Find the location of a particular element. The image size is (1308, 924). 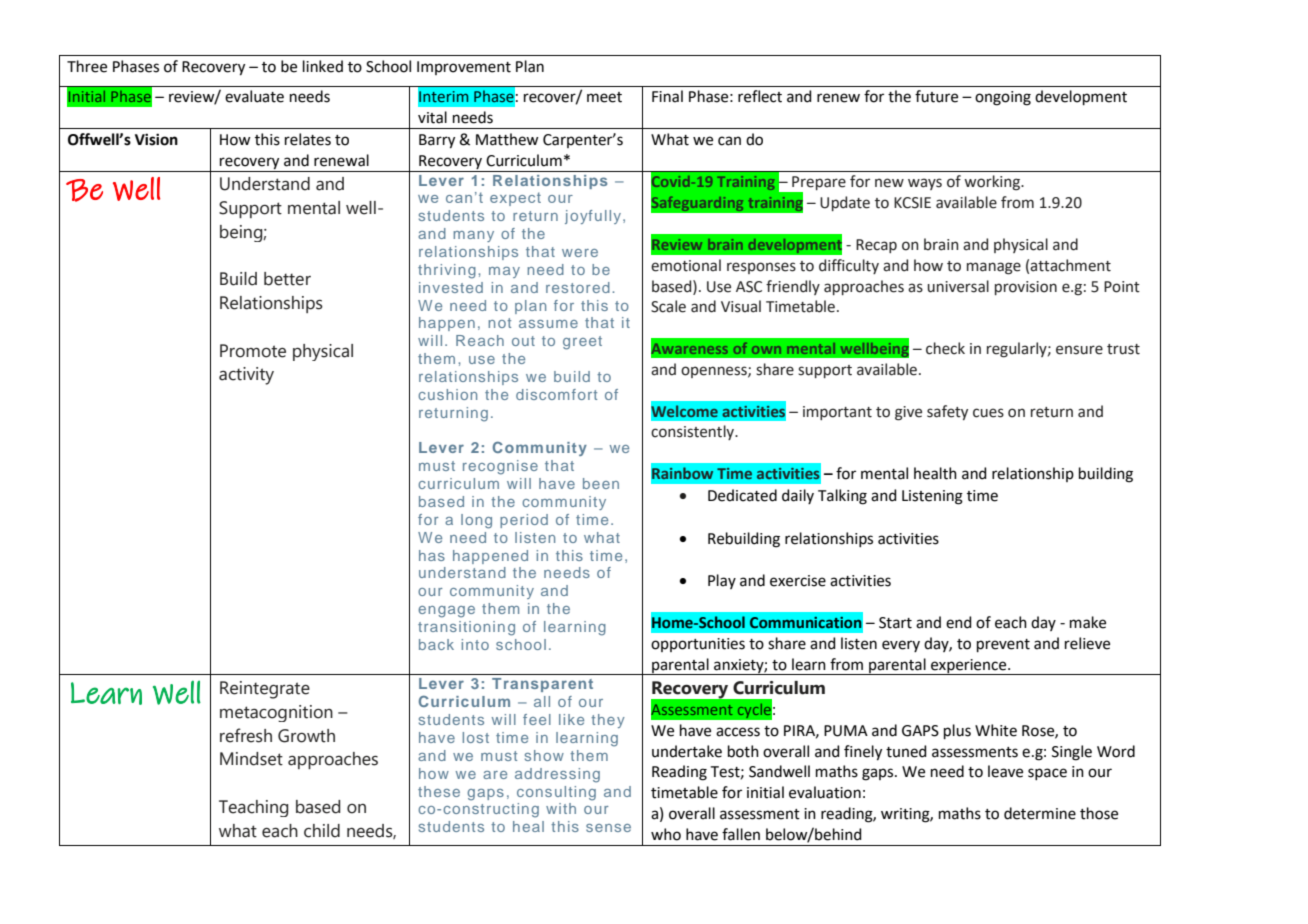

ongoing is located at coordinates (1003, 98).
